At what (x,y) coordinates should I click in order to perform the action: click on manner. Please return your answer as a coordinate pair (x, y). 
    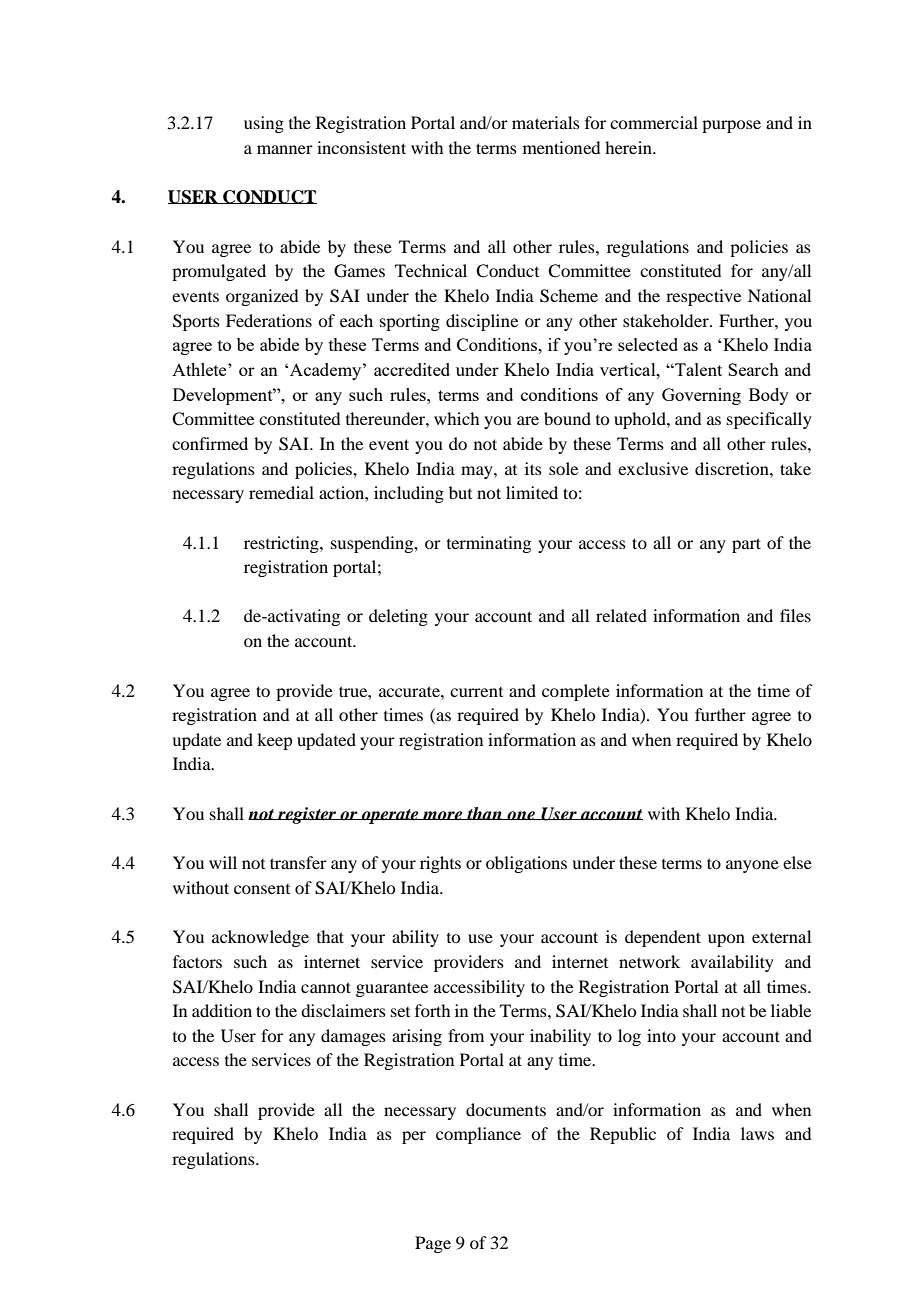
    Looking at the image, I should click on (285, 149).
